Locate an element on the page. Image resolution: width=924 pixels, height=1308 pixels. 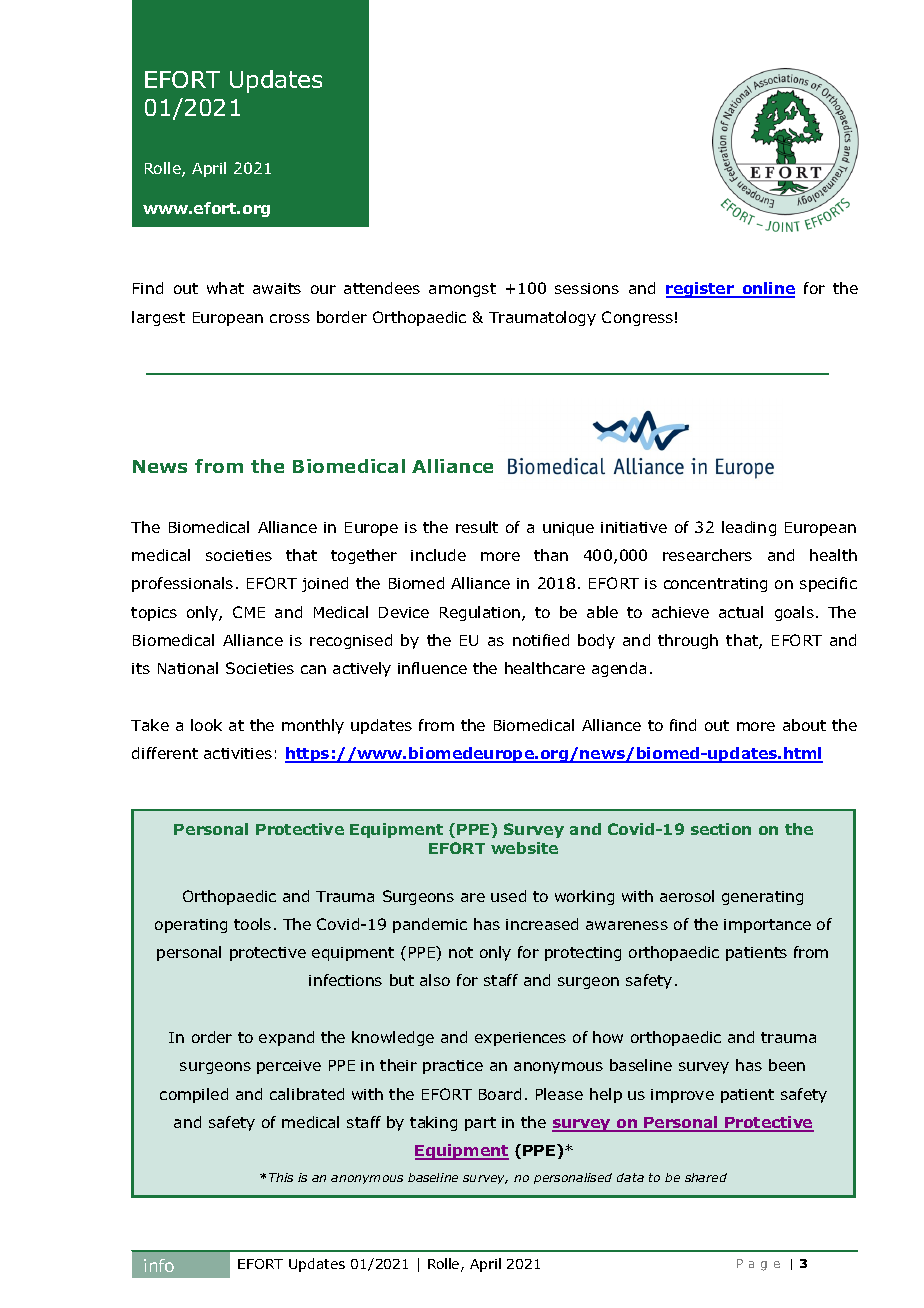
actual is located at coordinates (741, 612).
